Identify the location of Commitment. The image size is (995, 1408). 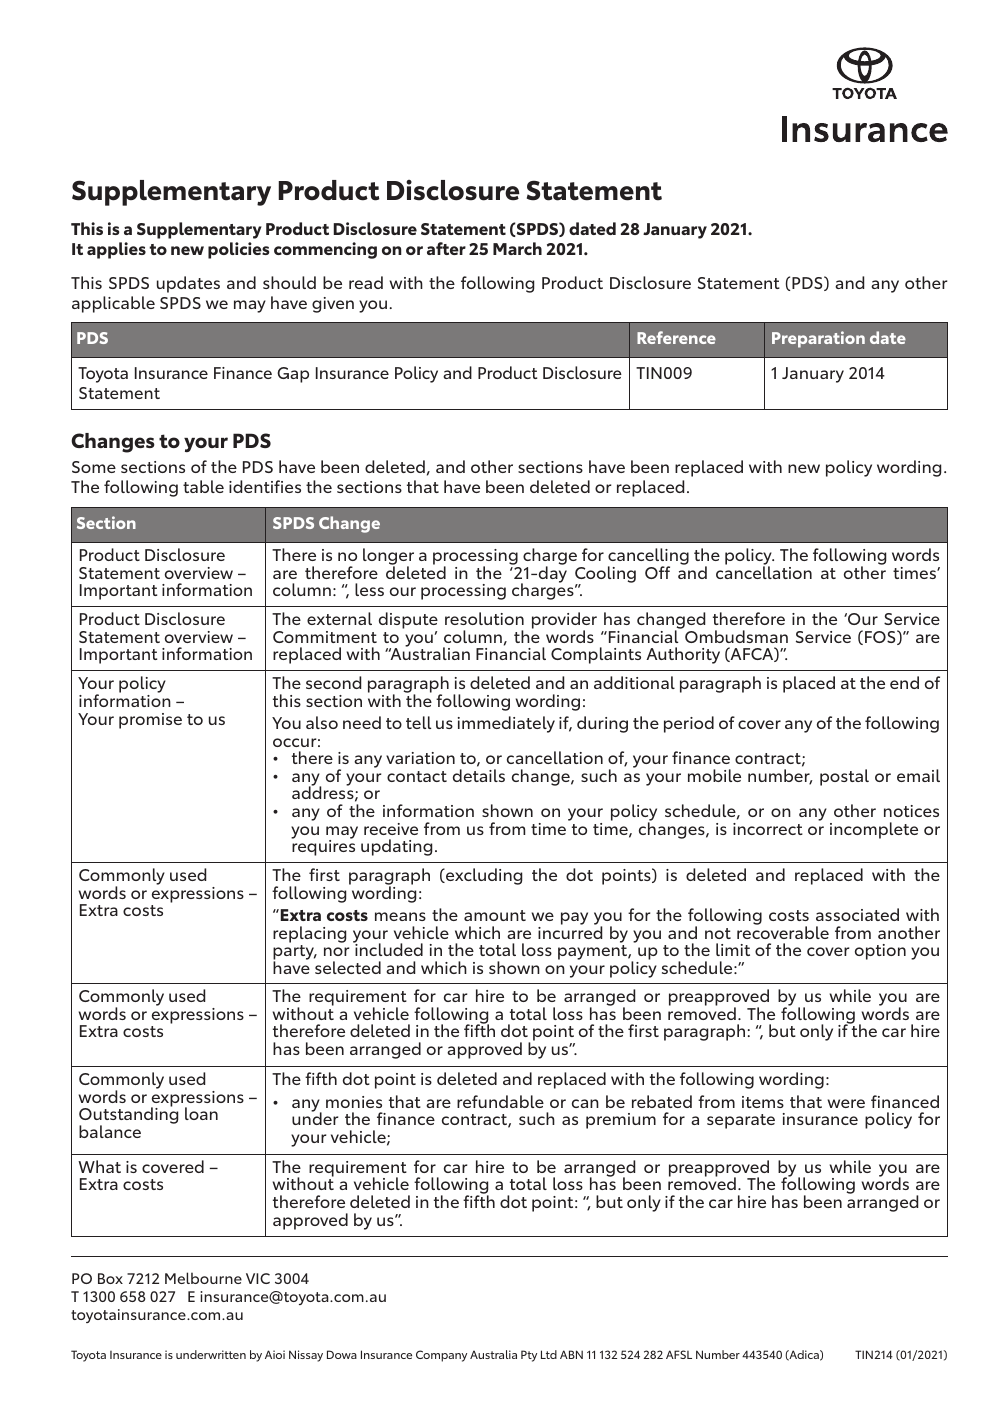
(325, 637).
